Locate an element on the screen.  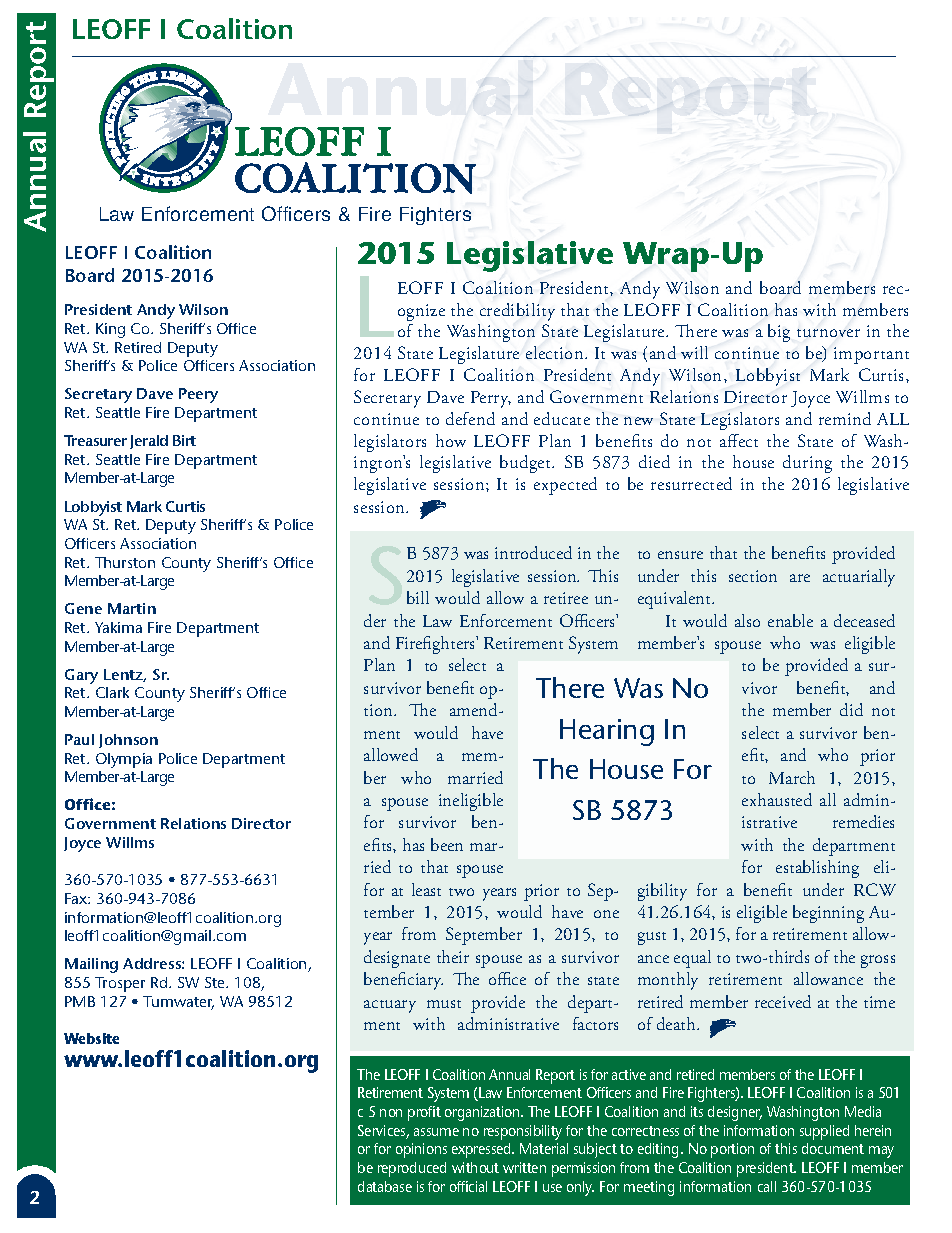
database is located at coordinates (385, 1186).
